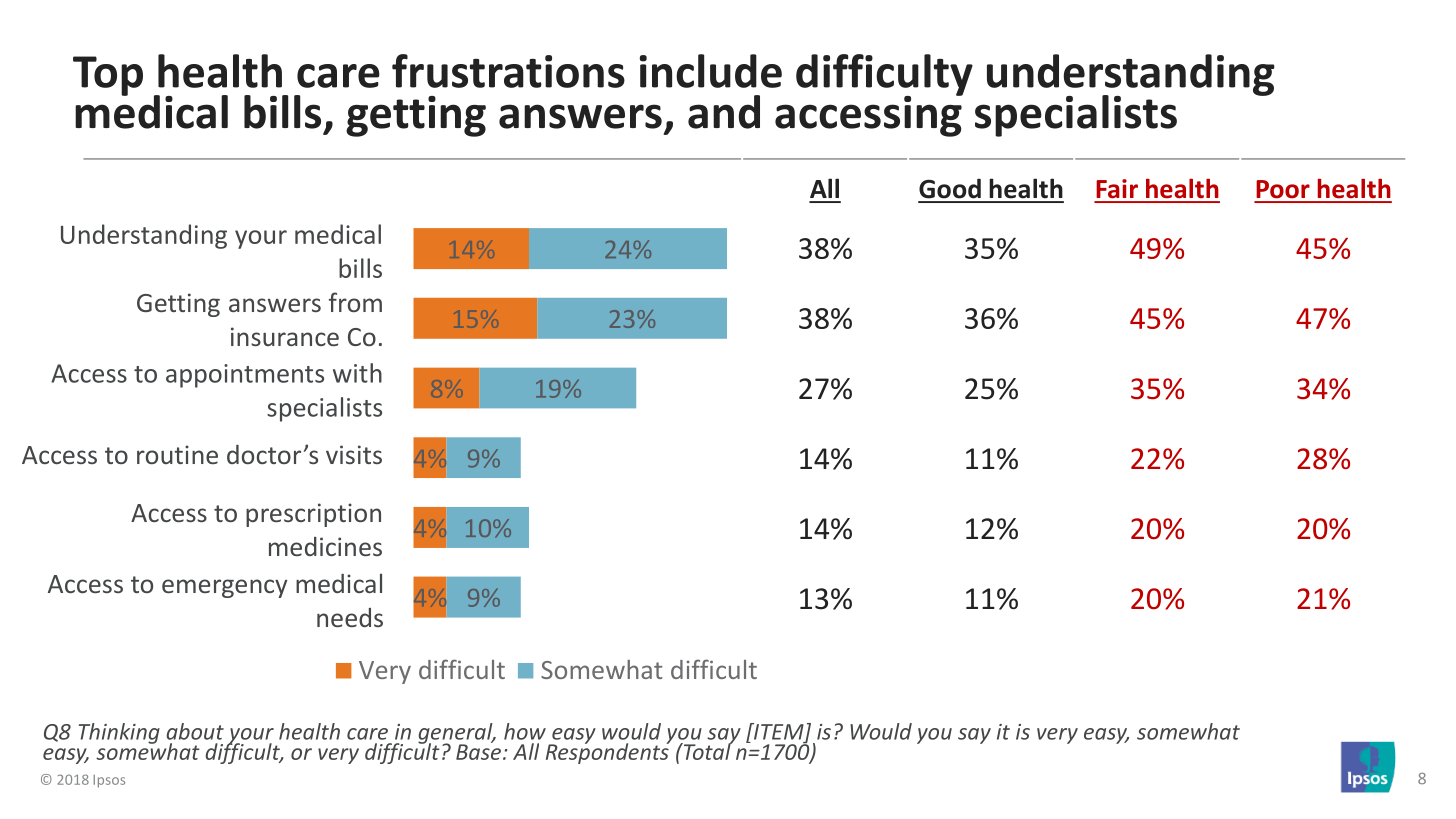 The height and width of the document is (819, 1456). I want to click on ITEM, so click(779, 732).
